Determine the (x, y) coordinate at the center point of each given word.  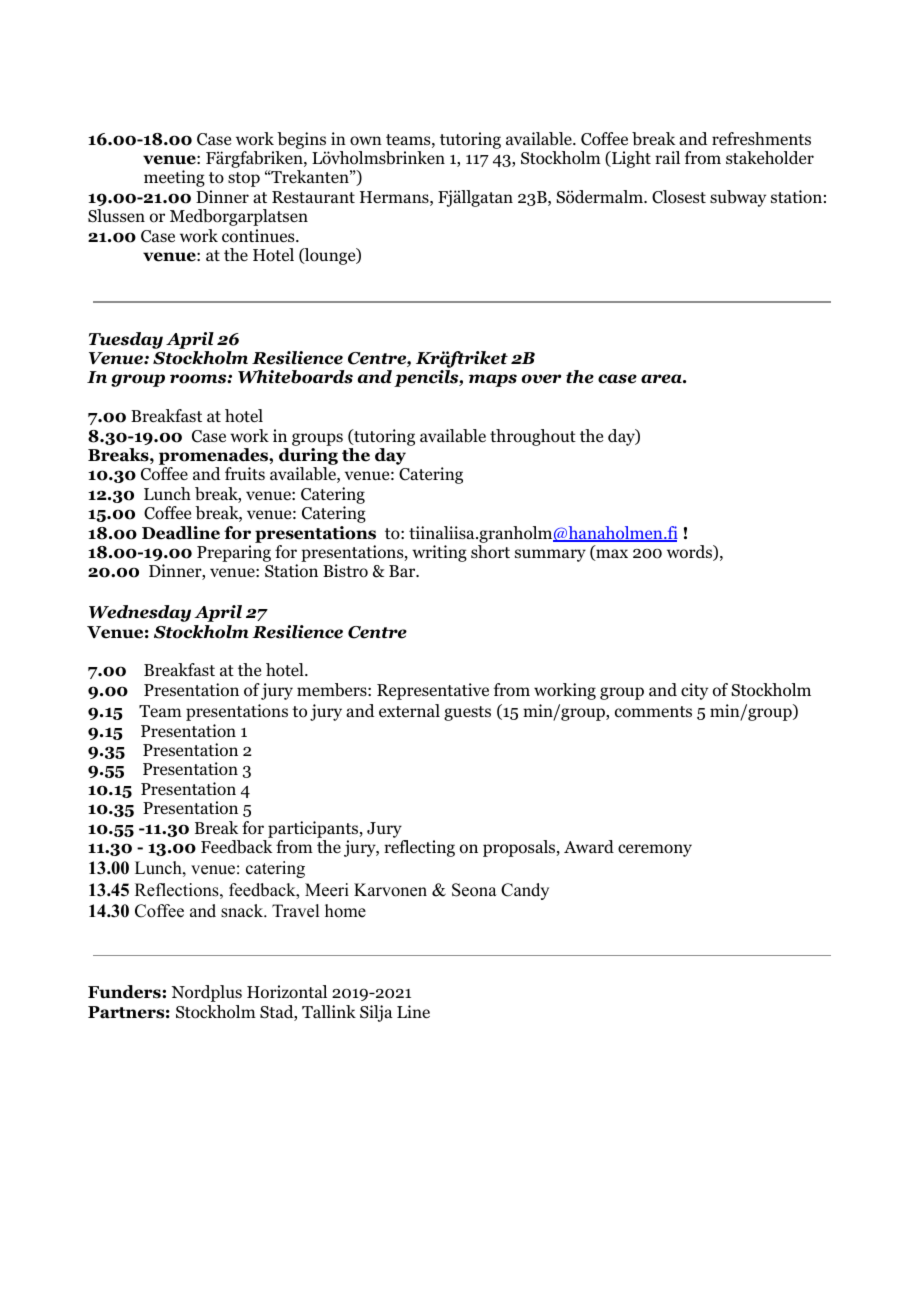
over (541, 379)
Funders (125, 992)
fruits (245, 473)
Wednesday (140, 613)
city (694, 691)
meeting (174, 178)
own (366, 141)
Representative (433, 691)
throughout (533, 437)
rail (667, 157)
